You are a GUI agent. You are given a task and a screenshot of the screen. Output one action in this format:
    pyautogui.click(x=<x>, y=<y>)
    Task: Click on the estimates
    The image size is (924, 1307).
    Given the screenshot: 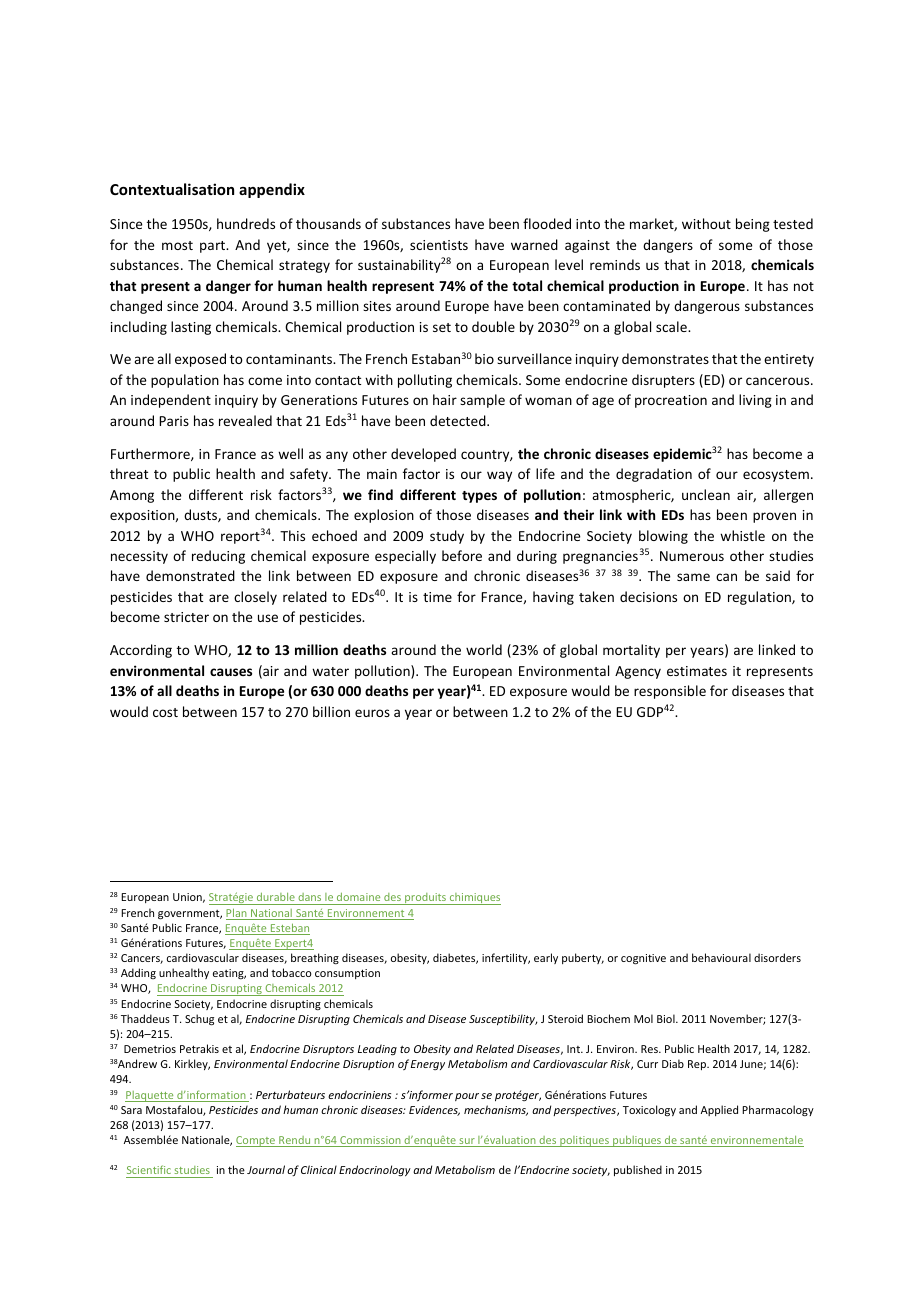 What is the action you would take?
    pyautogui.click(x=697, y=671)
